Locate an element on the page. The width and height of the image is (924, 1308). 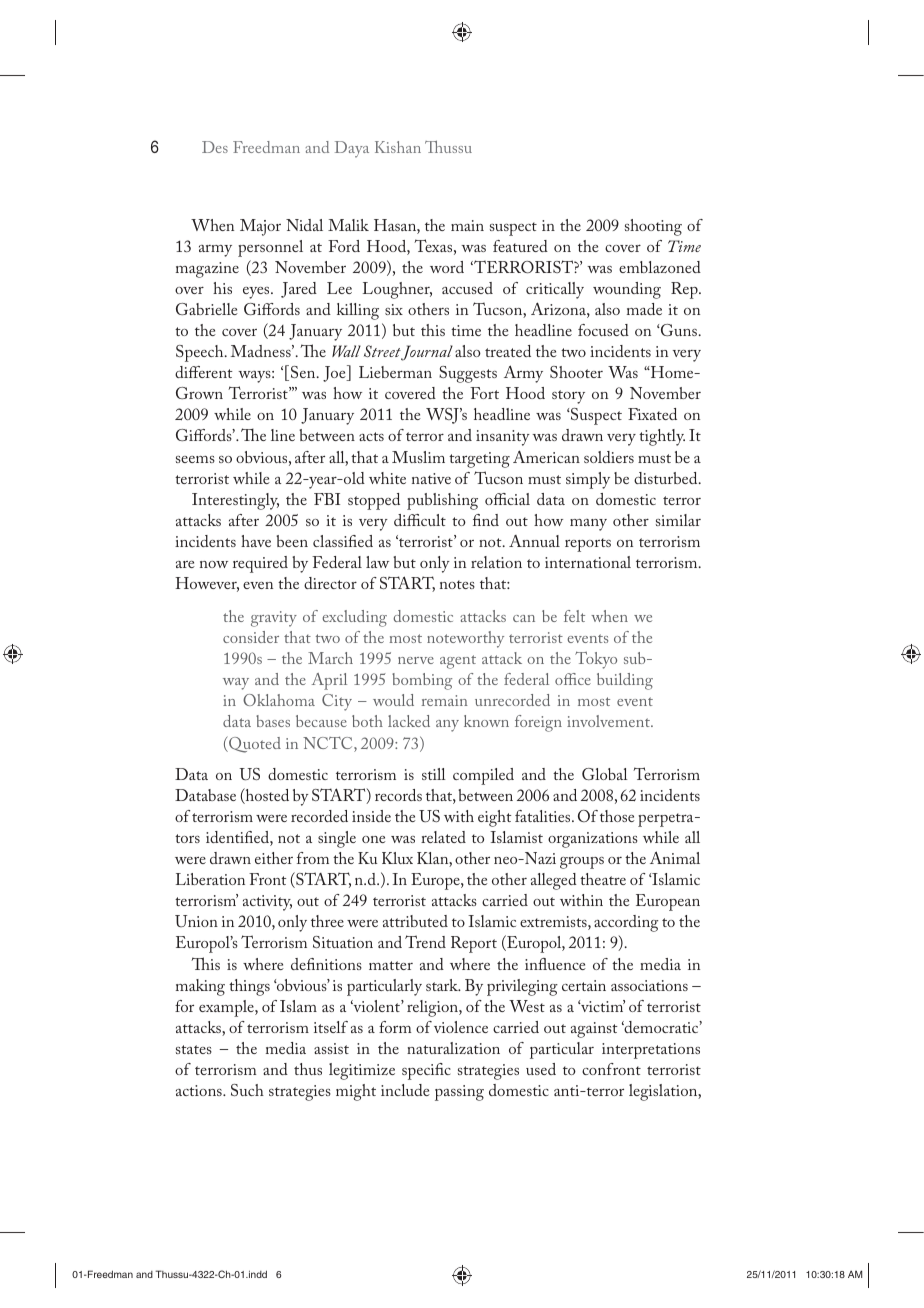
publishing is located at coordinates (442, 501).
